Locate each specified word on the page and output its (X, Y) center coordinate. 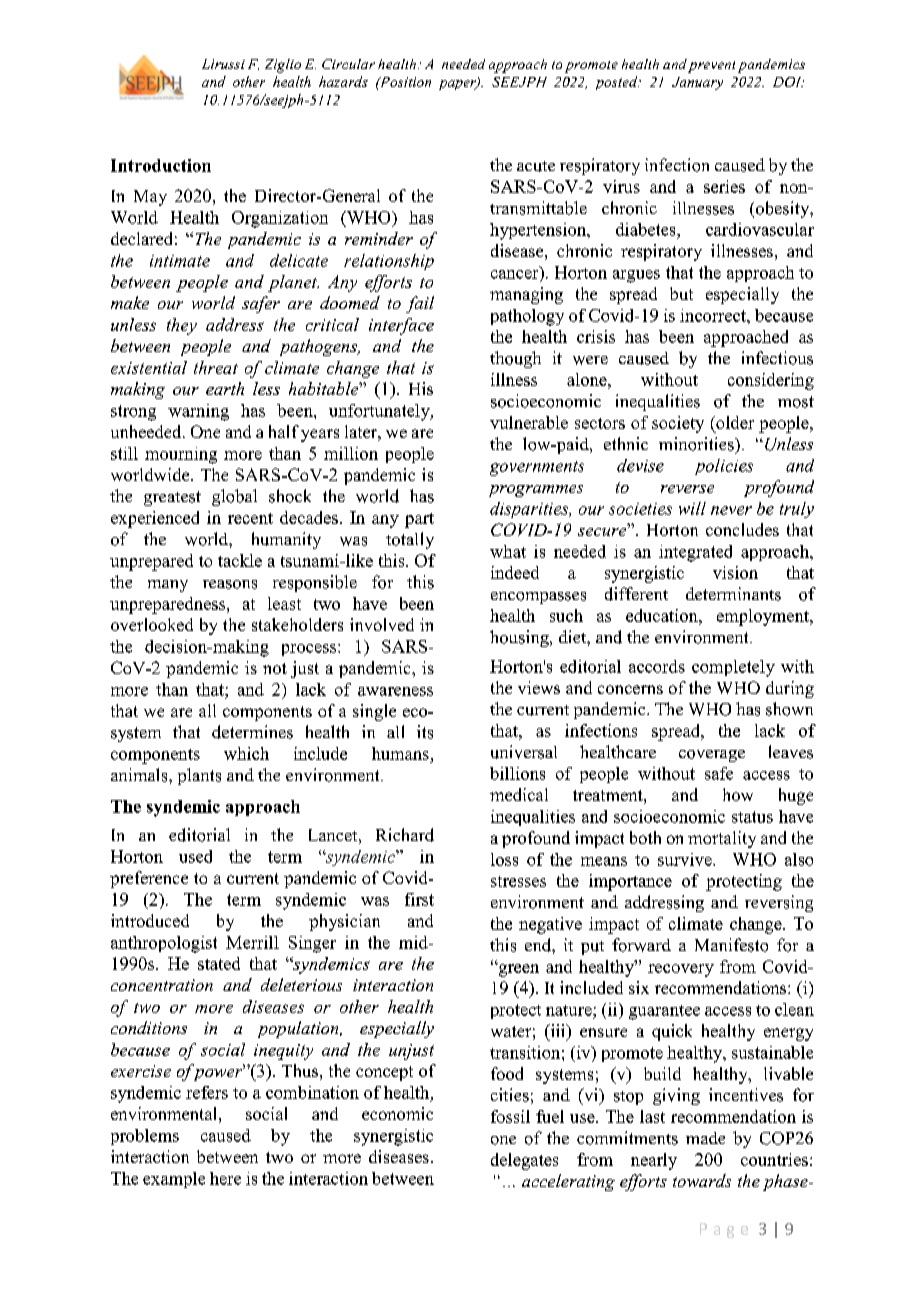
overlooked (152, 624)
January (697, 83)
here (225, 1178)
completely (733, 668)
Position (404, 82)
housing (520, 638)
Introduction (161, 165)
